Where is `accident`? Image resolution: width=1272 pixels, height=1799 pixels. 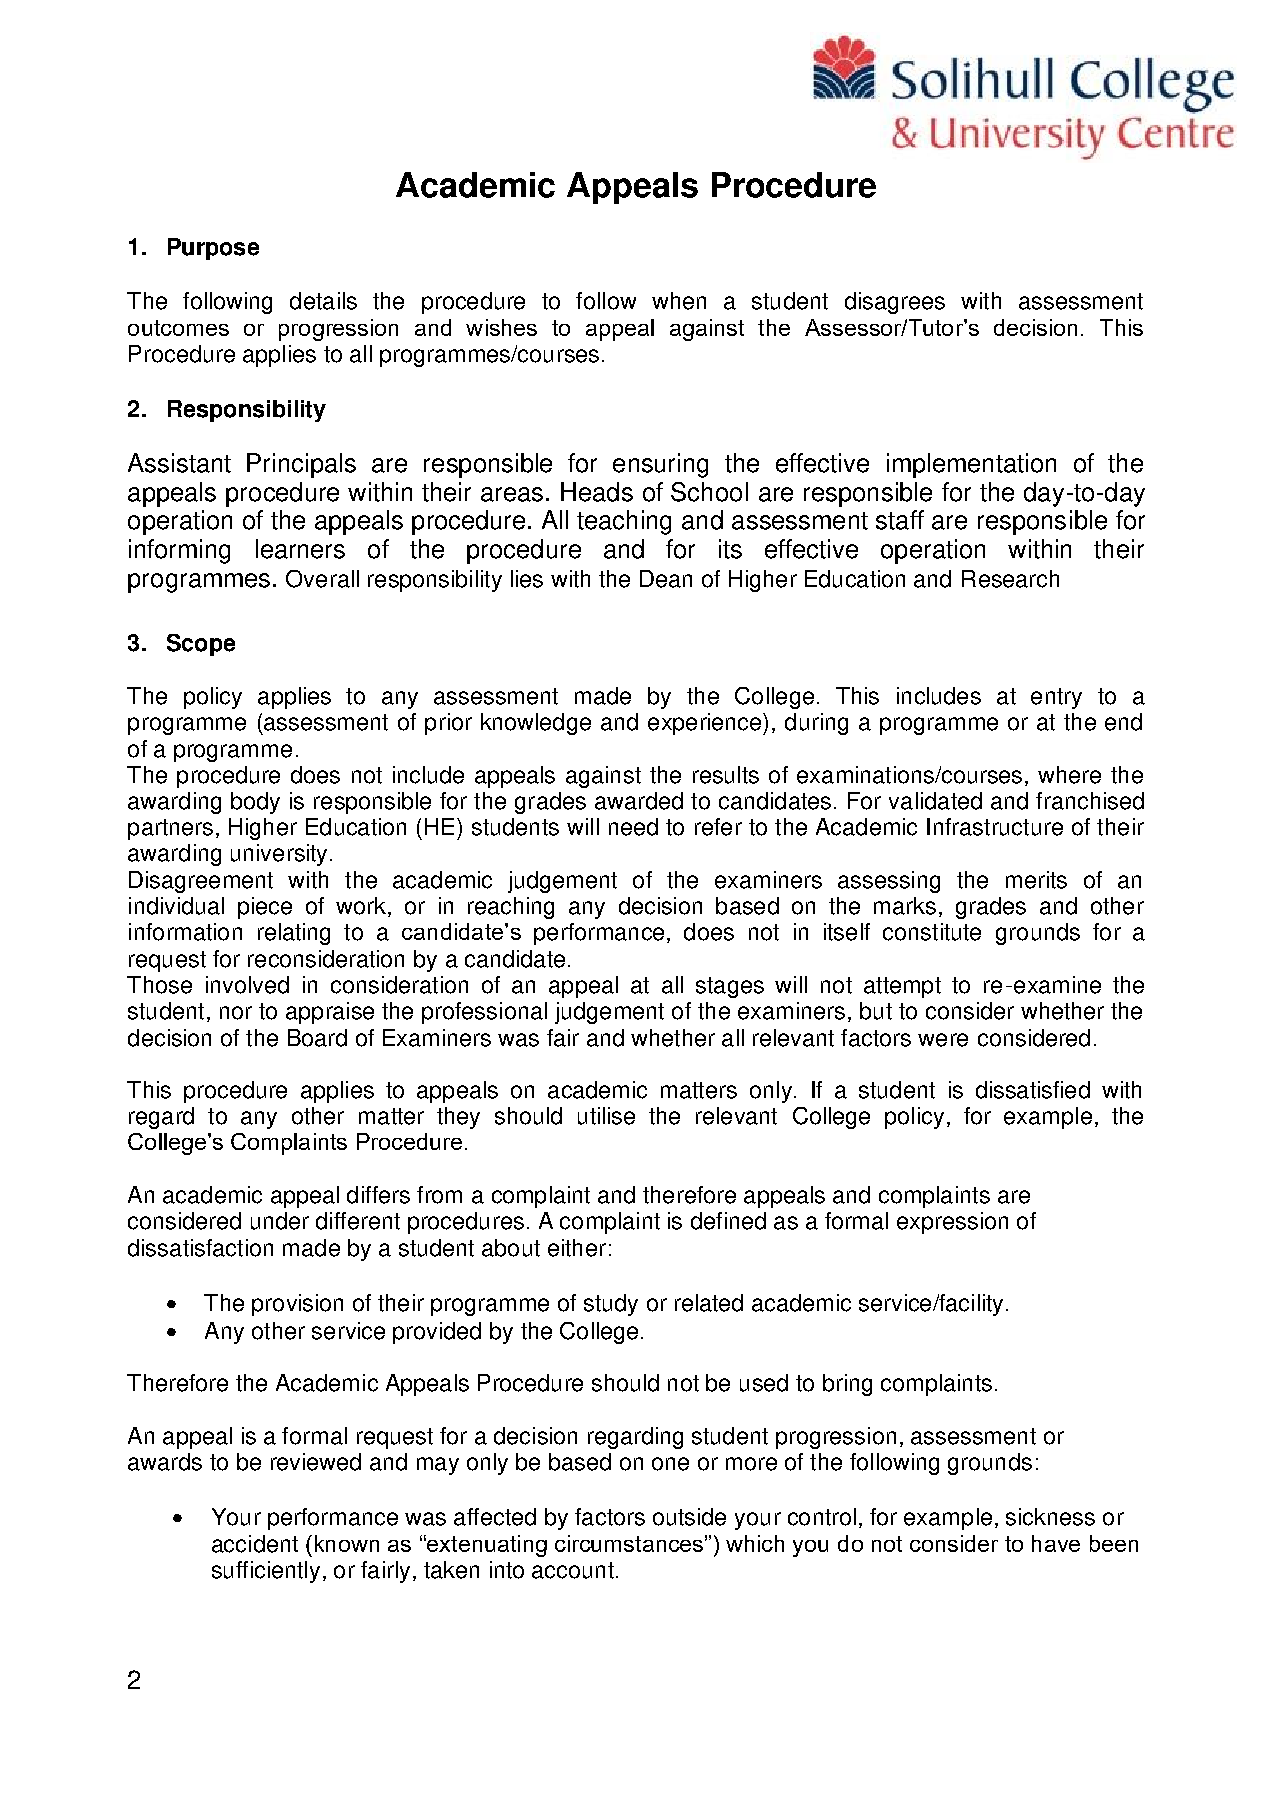
accident is located at coordinates (255, 1544).
